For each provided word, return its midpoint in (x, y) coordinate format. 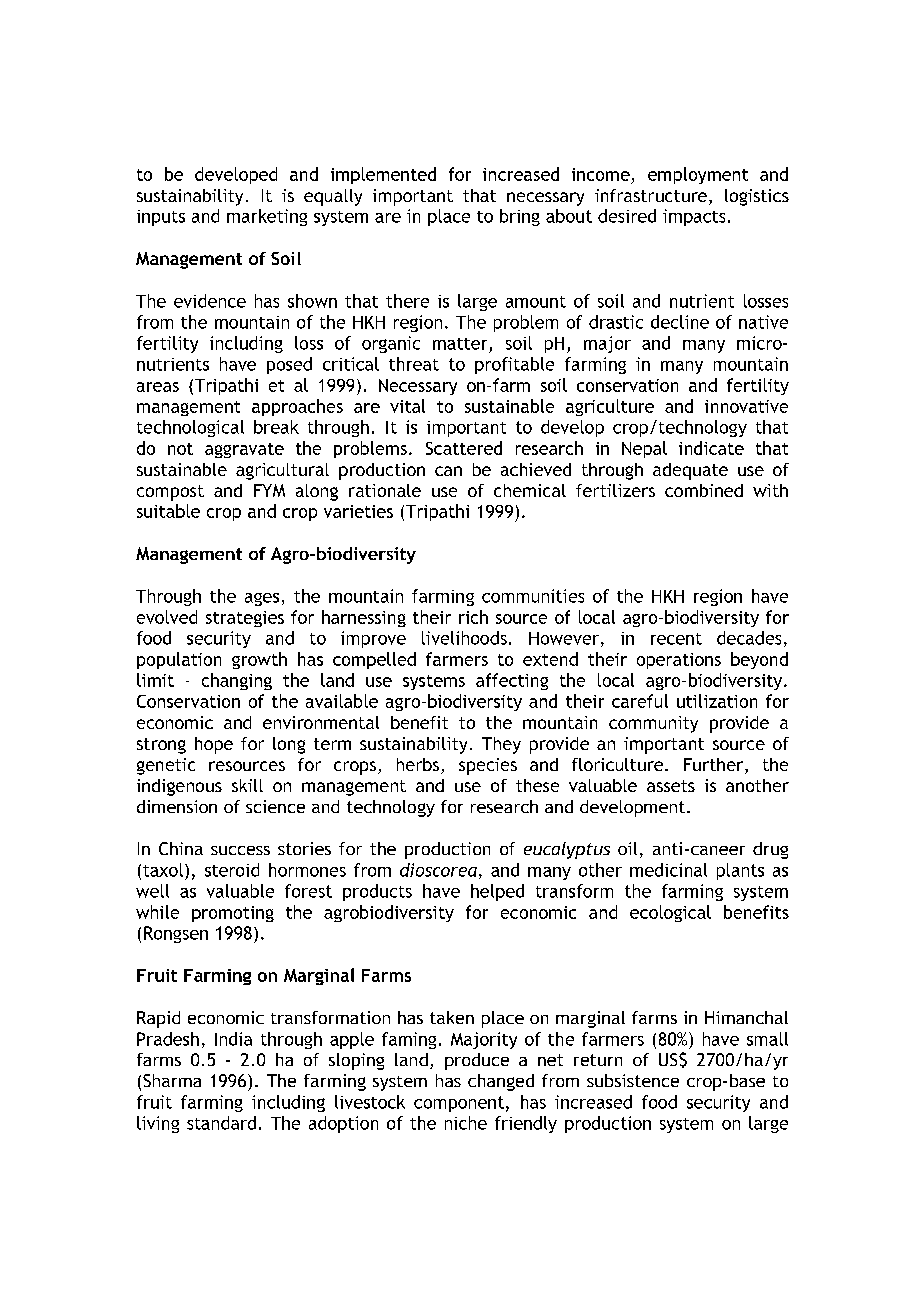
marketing (267, 217)
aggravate (244, 450)
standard (221, 1123)
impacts (694, 217)
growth (259, 660)
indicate (711, 448)
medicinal (668, 870)
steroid (232, 870)
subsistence (633, 1080)
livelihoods (464, 638)
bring (520, 217)
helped (497, 892)
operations (679, 661)
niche (466, 1123)
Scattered (464, 448)
